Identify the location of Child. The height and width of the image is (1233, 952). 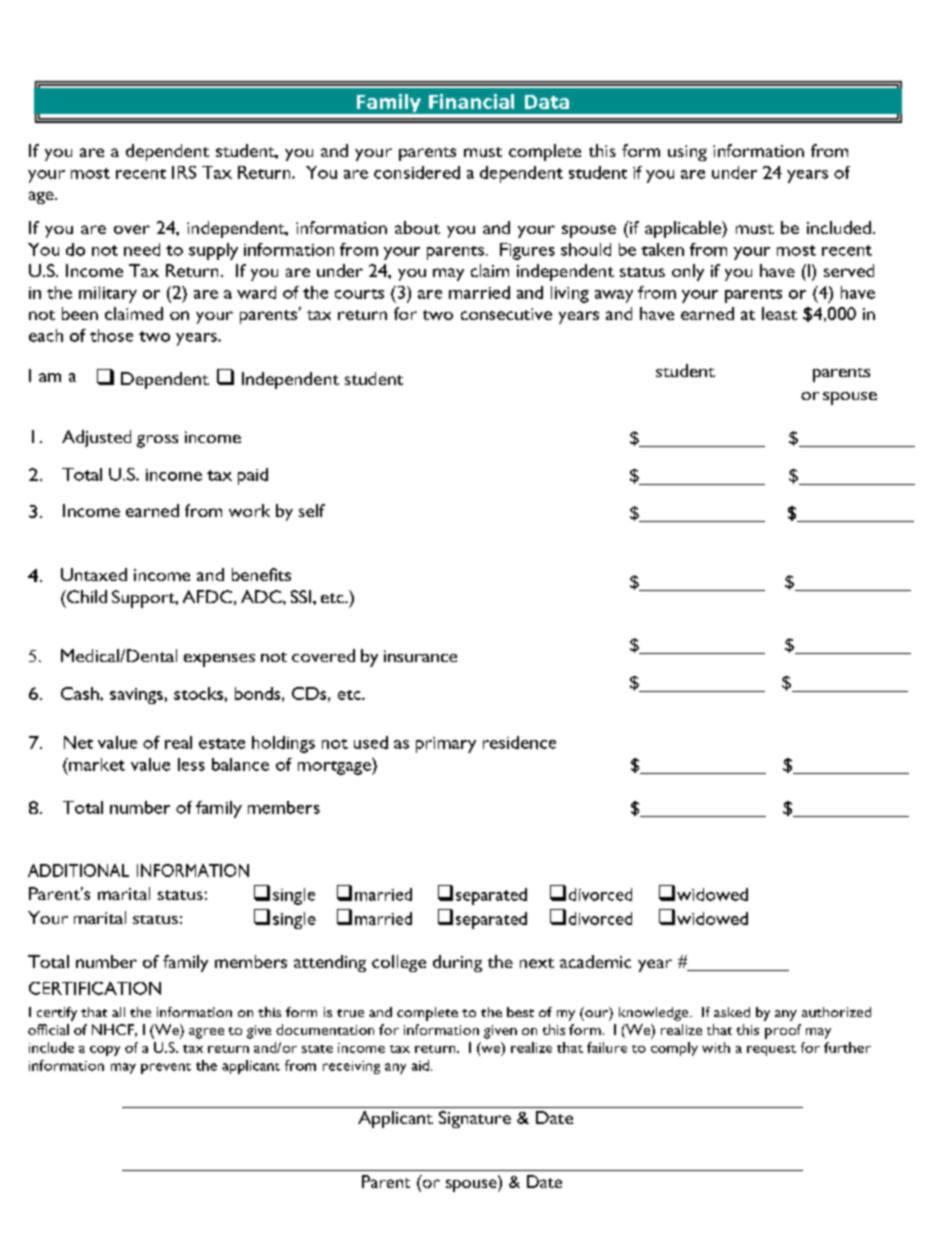
(86, 596).
